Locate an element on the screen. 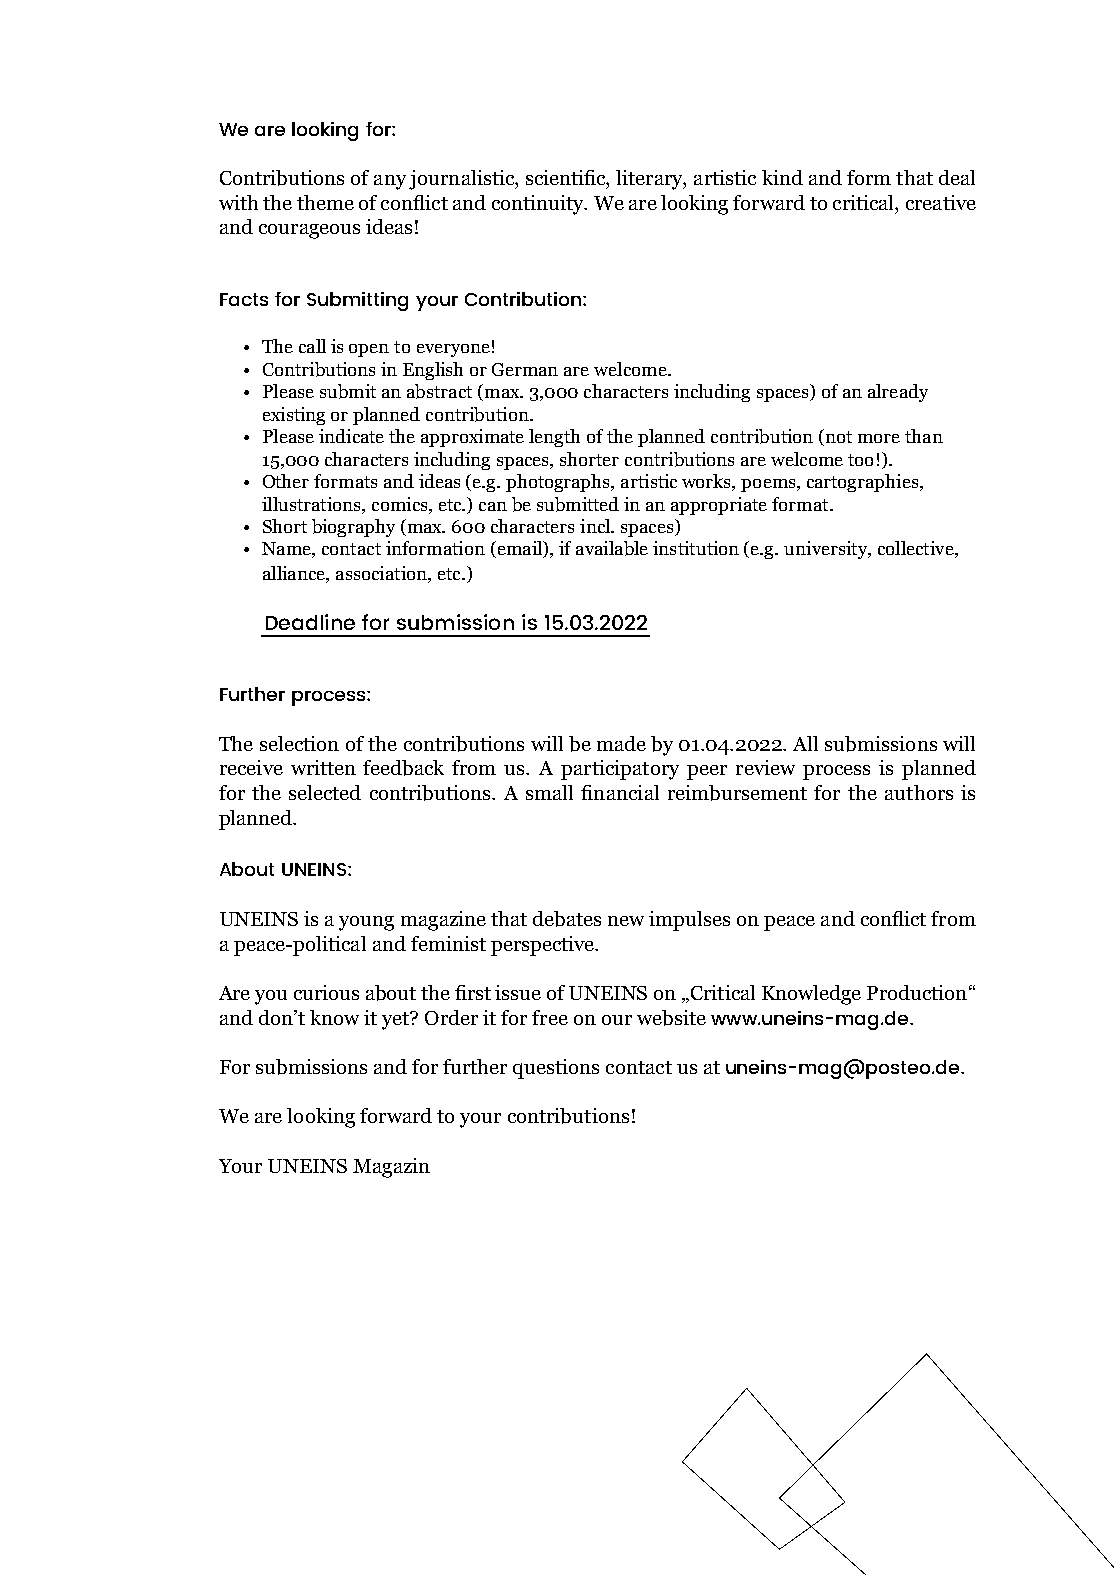 Image resolution: width=1114 pixels, height=1575 pixels. questions is located at coordinates (556, 1069).
